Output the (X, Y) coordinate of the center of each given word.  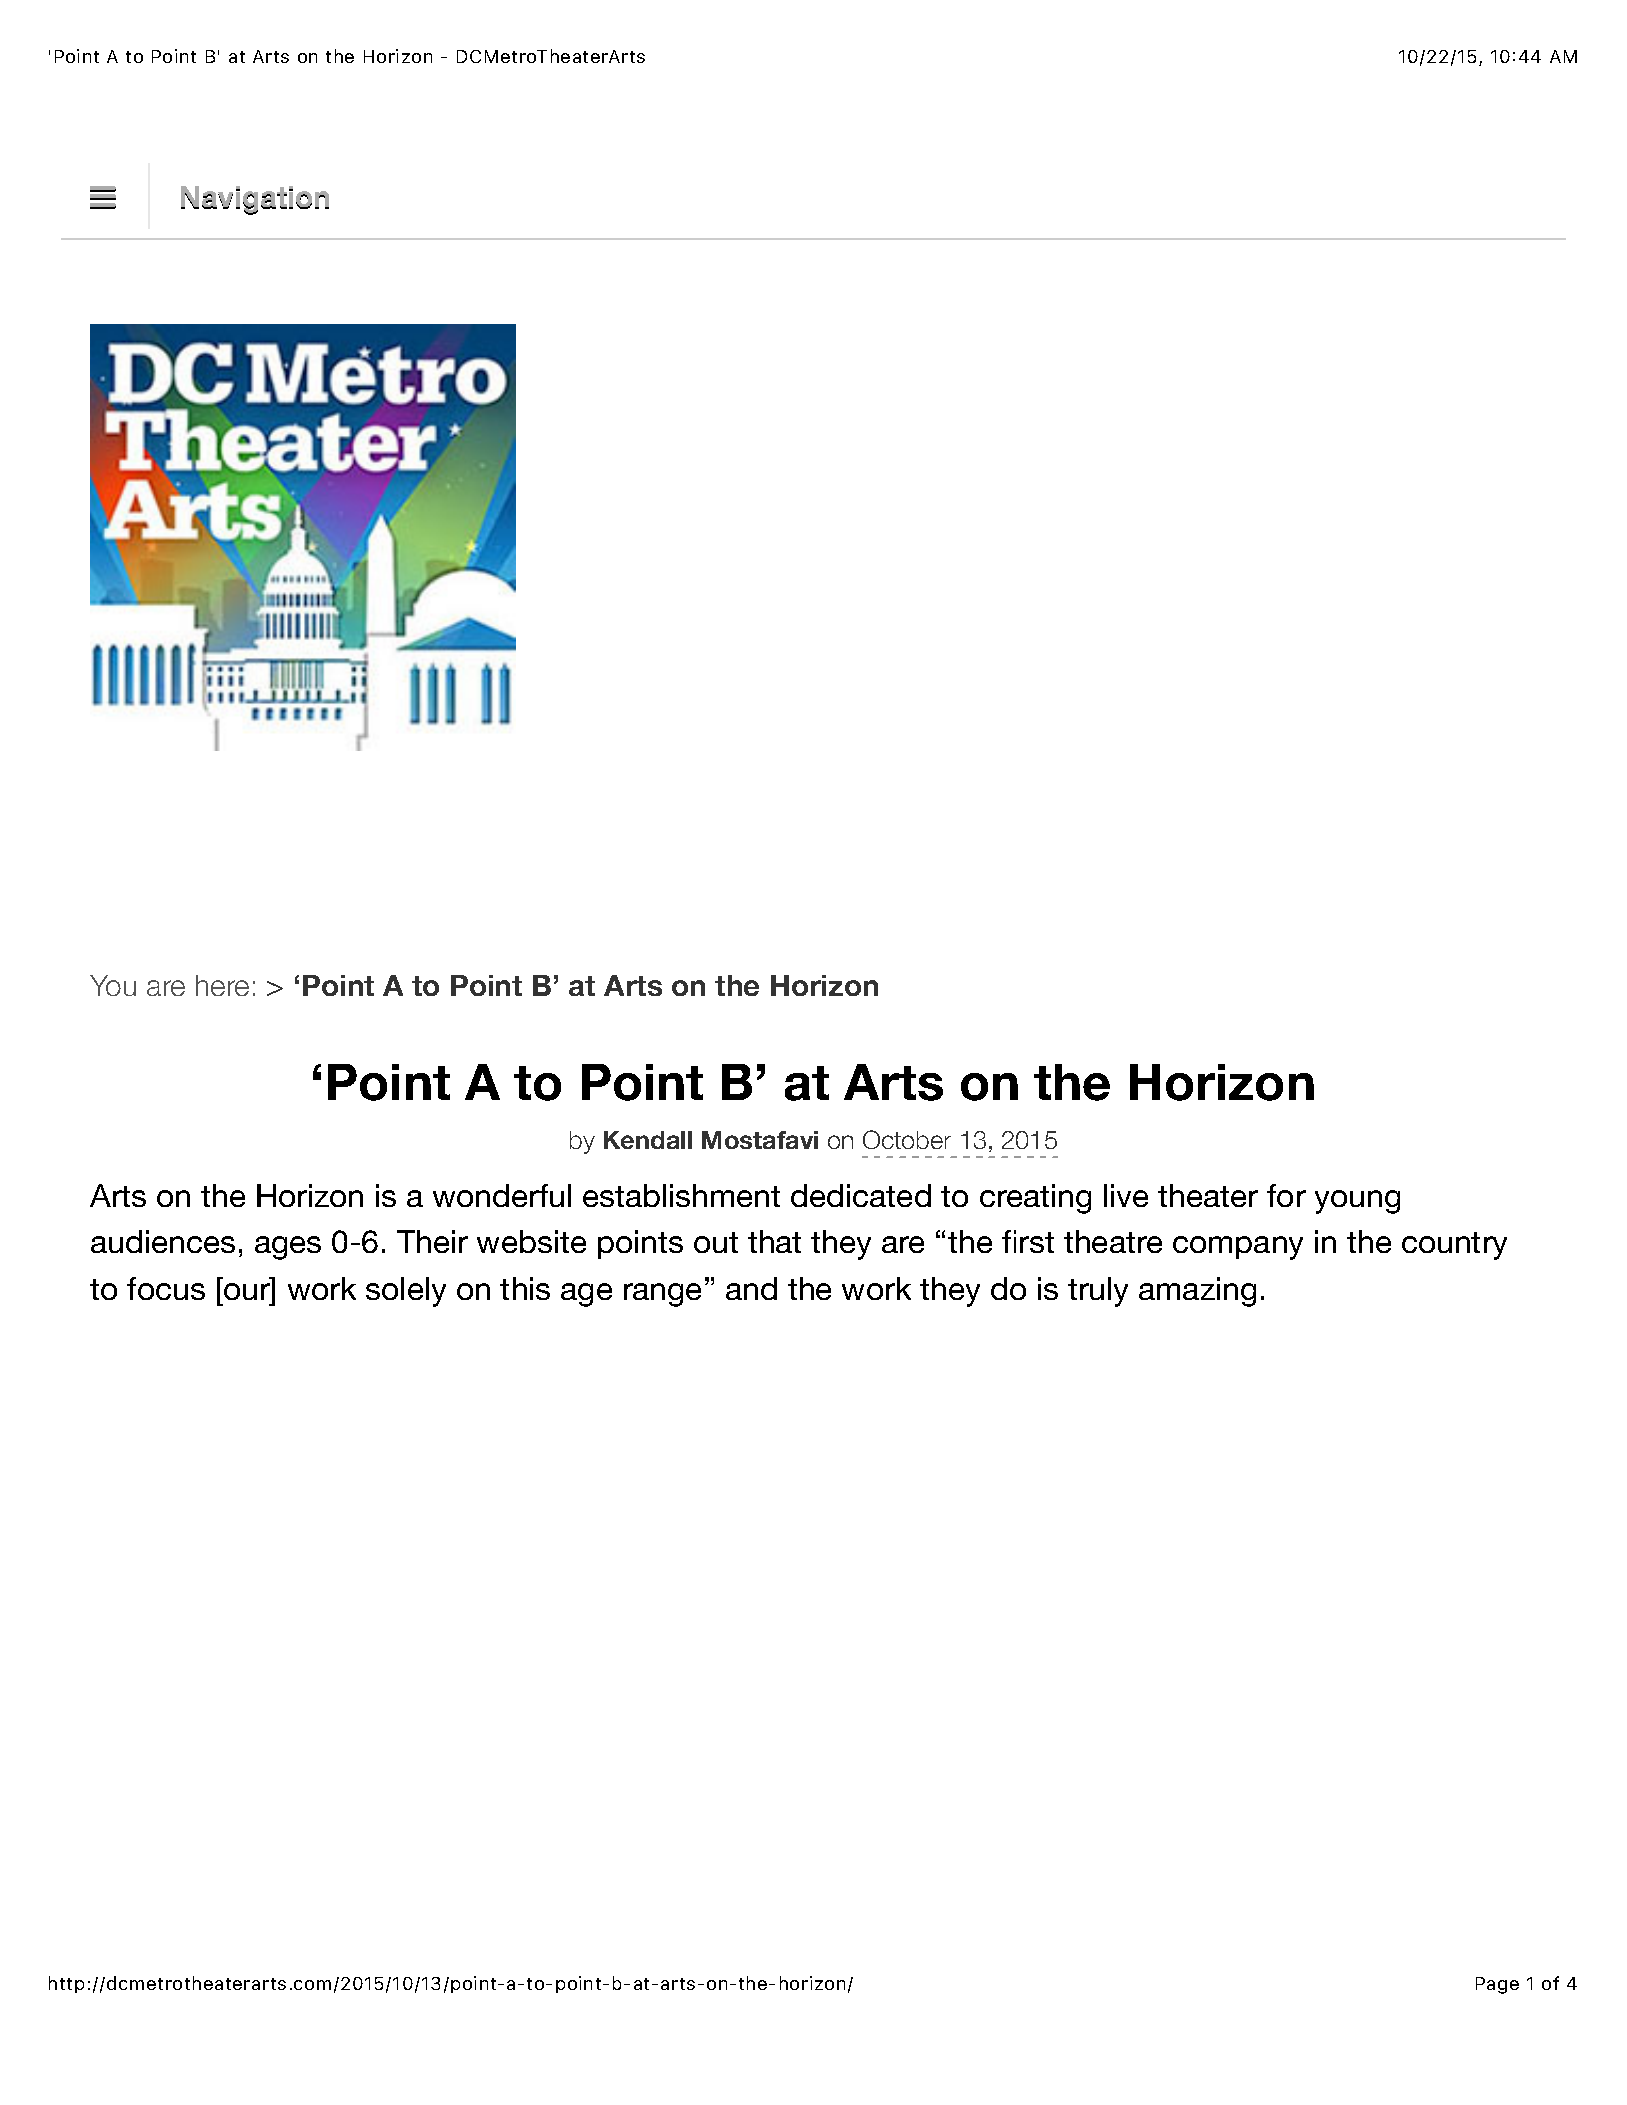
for (1286, 1195)
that (774, 1241)
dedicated (861, 1195)
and (751, 1288)
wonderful (502, 1195)
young (1357, 1202)
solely (406, 1292)
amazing (1197, 1292)
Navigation (255, 200)
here (222, 985)
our (247, 1291)
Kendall (648, 1140)
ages (288, 1248)
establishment (681, 1195)
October (907, 1139)
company (1238, 1248)
